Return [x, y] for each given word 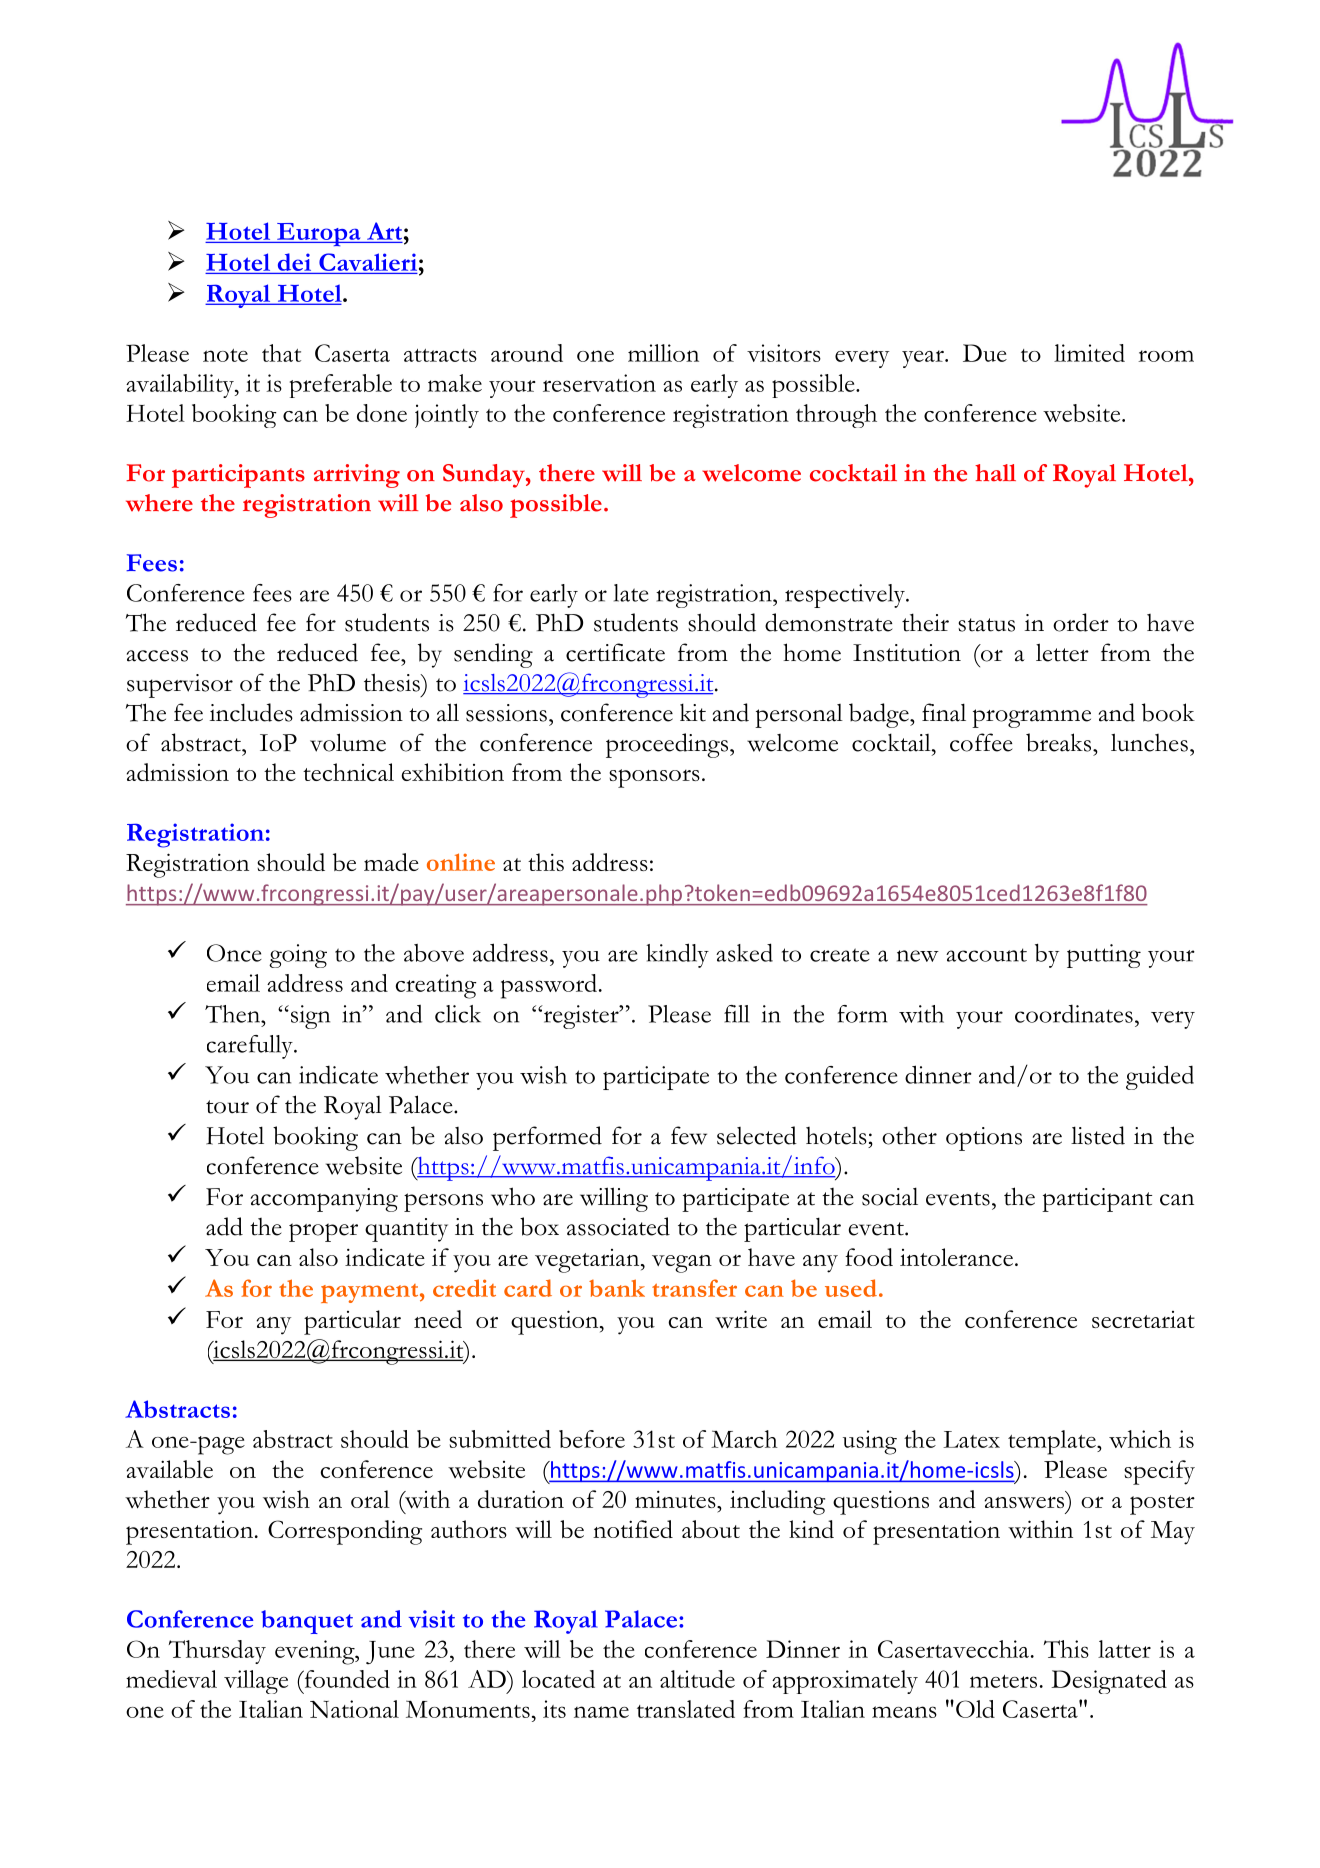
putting [1104, 956]
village [256, 1682]
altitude [697, 1679]
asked [744, 952]
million [663, 353]
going [298, 956]
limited [1089, 353]
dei [294, 262]
